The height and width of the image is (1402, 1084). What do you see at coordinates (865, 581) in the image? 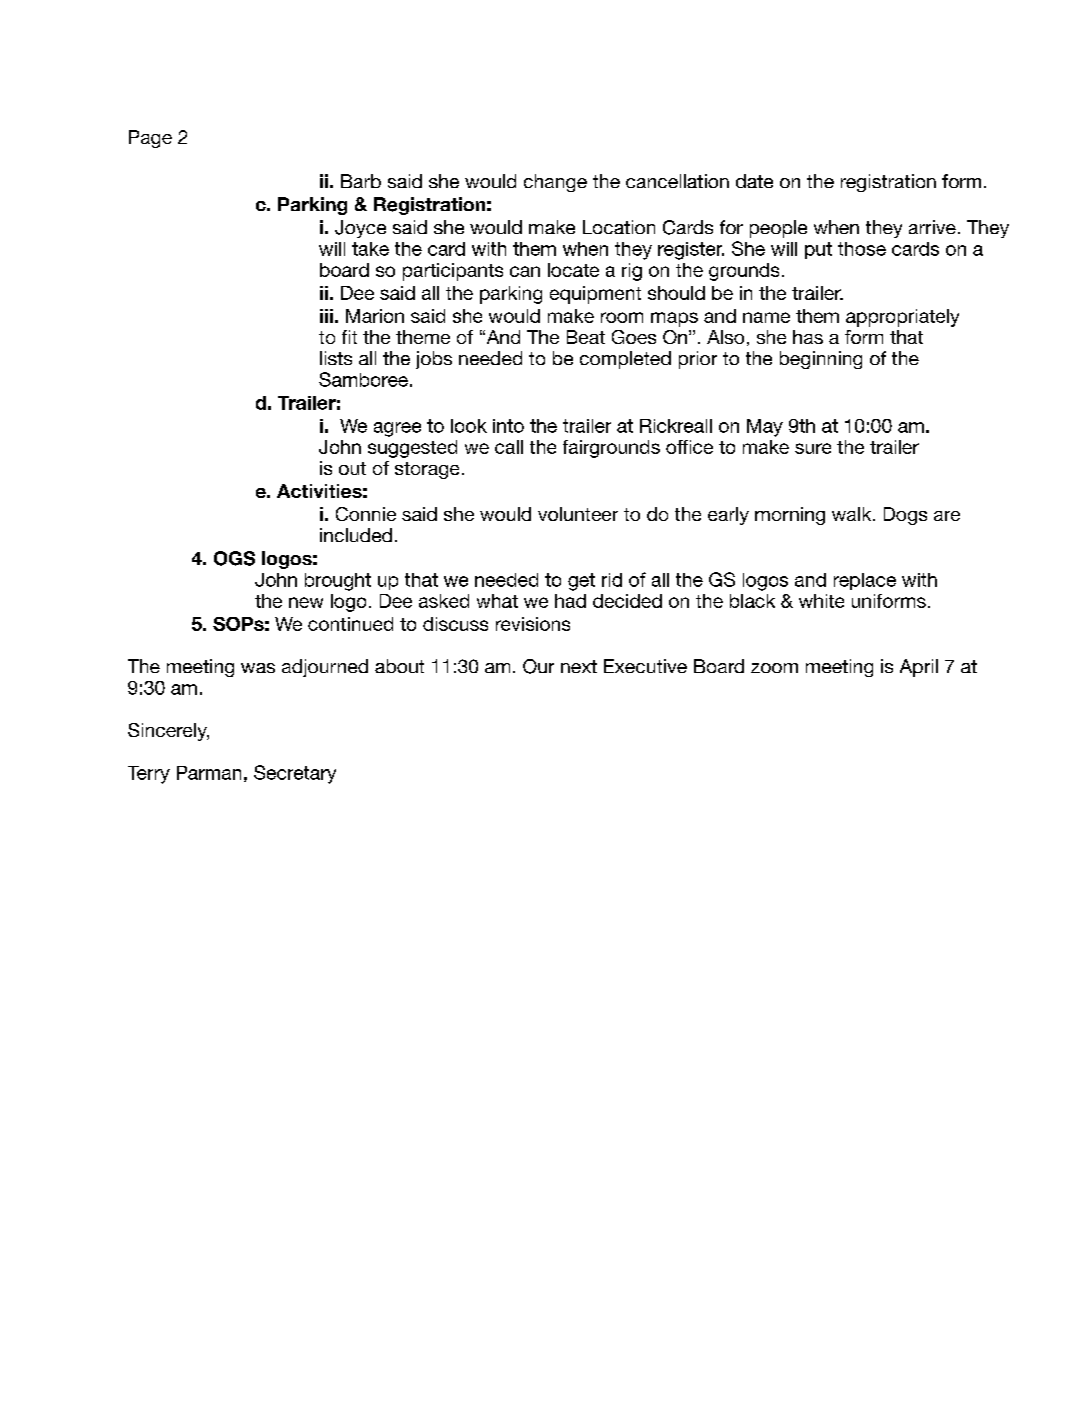
I see `replace` at bounding box center [865, 581].
